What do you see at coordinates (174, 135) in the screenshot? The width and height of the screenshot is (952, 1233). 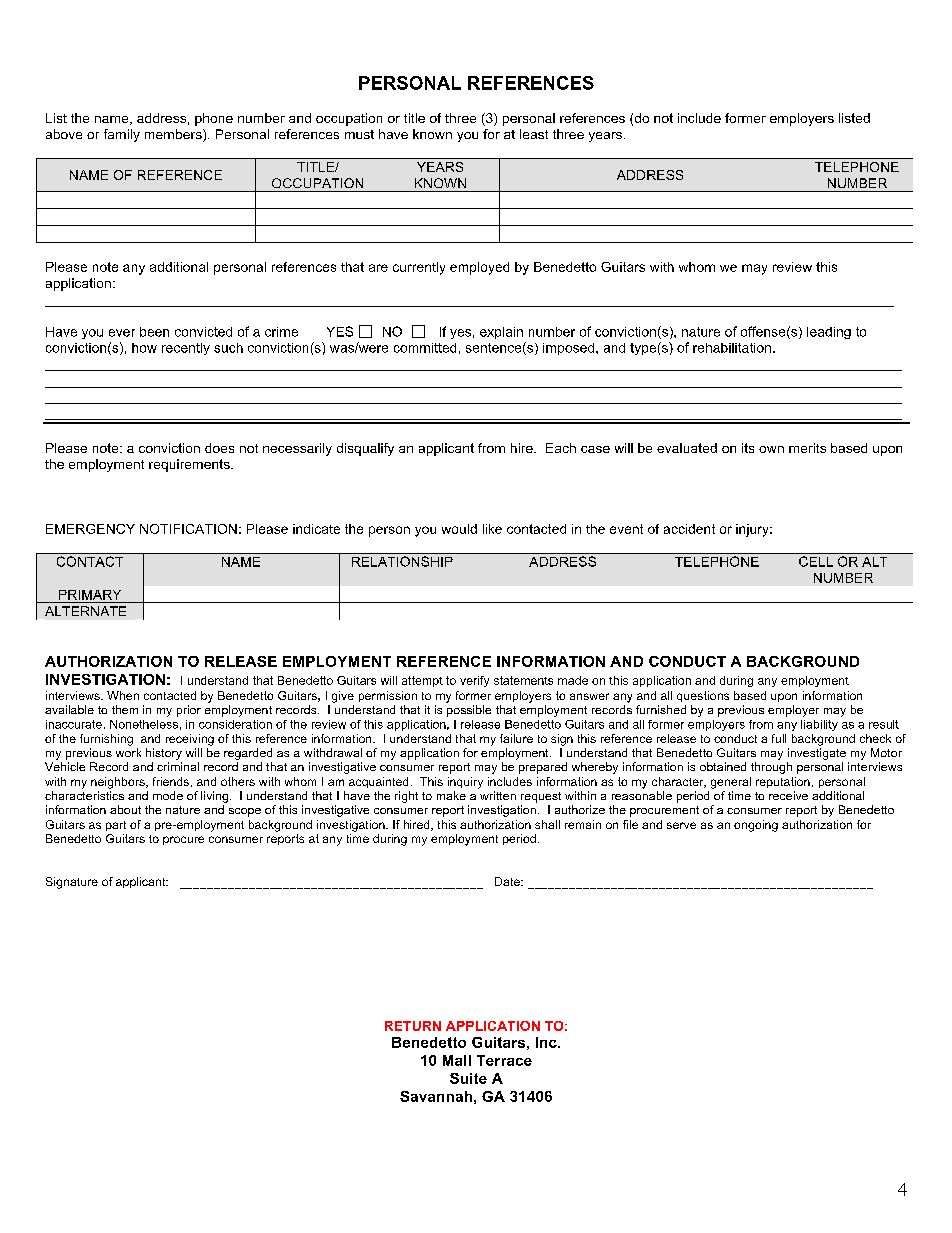 I see `members` at bounding box center [174, 135].
